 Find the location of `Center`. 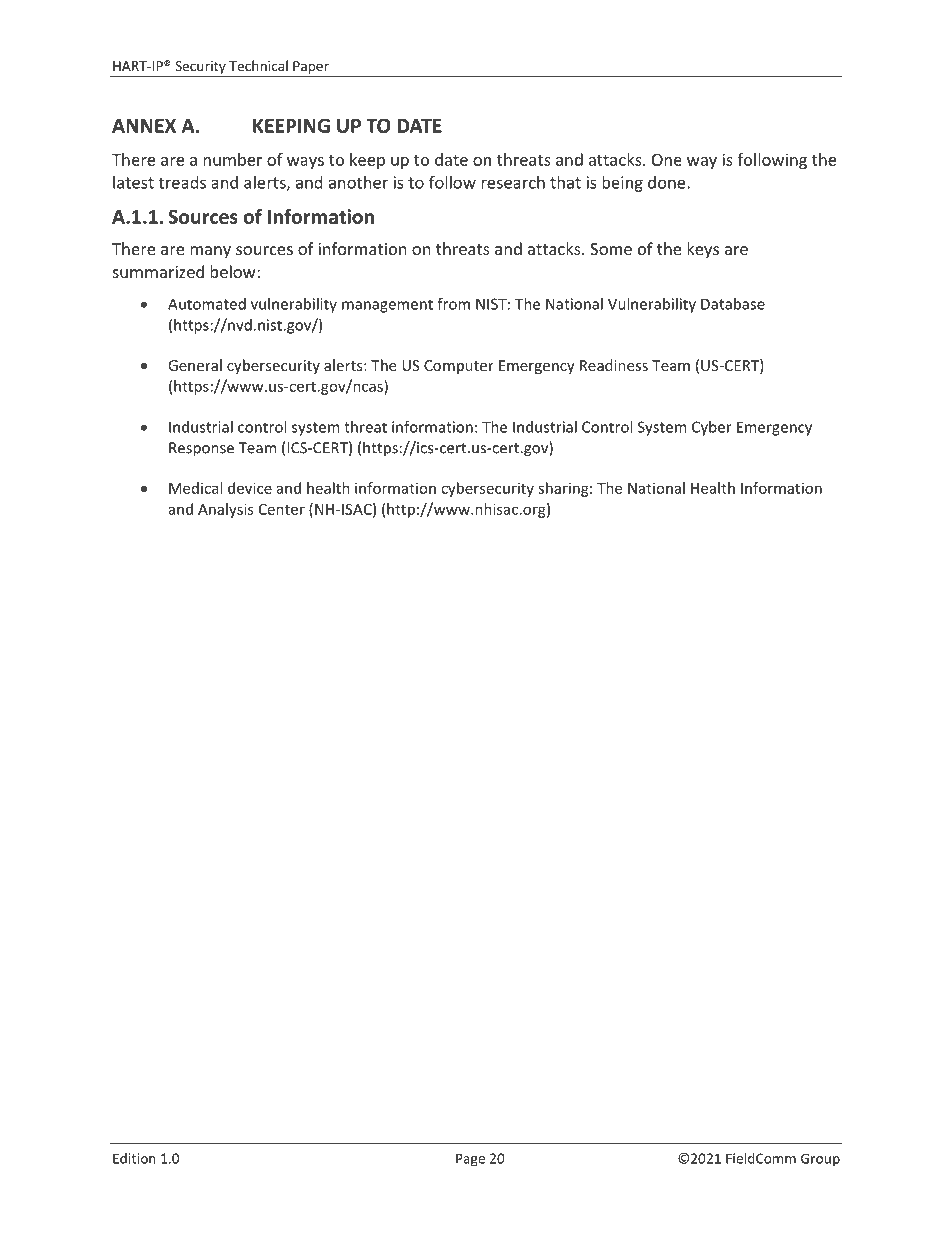

Center is located at coordinates (282, 509).
